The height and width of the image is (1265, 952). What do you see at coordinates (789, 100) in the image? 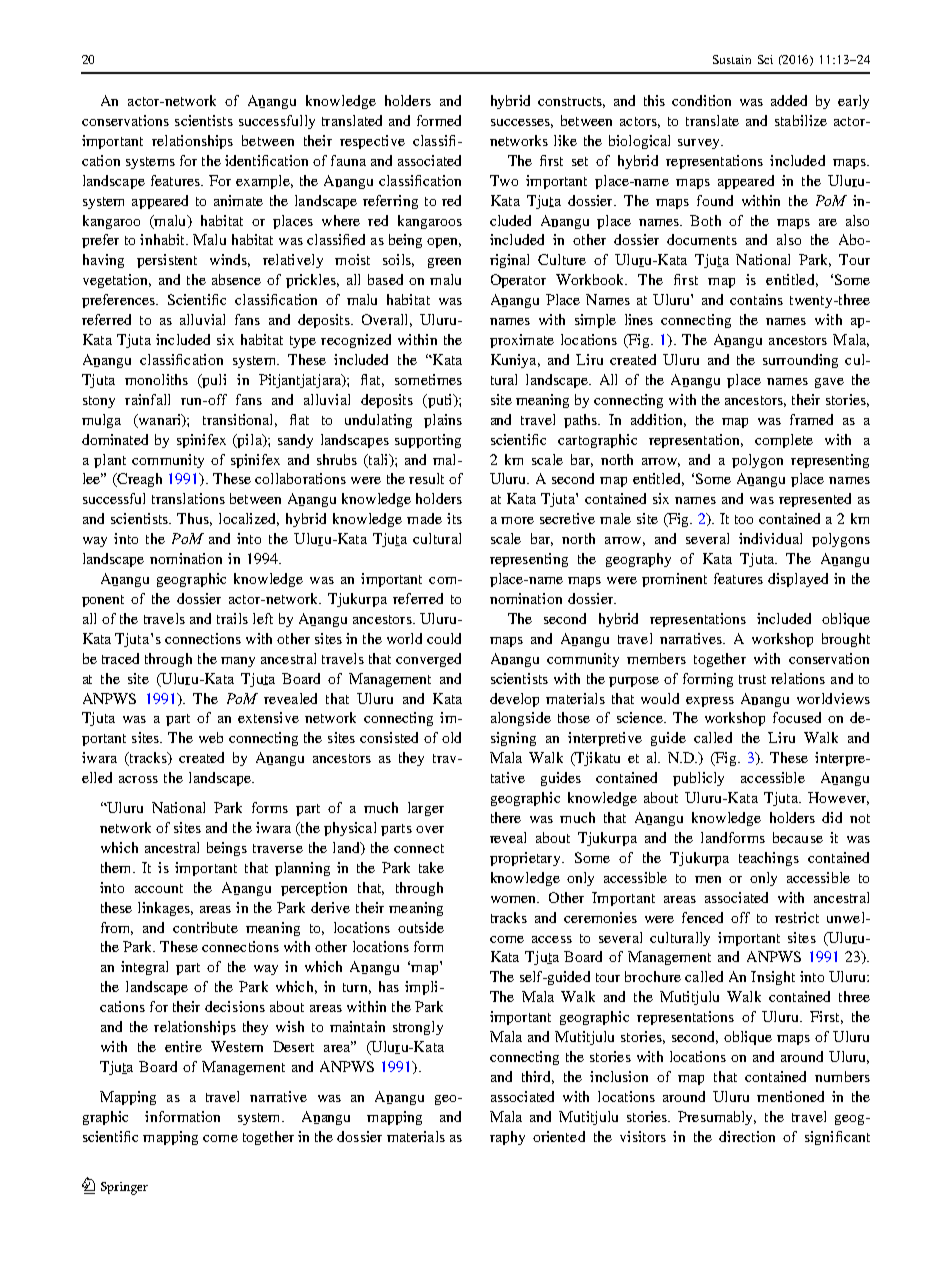
I see `added` at bounding box center [789, 100].
